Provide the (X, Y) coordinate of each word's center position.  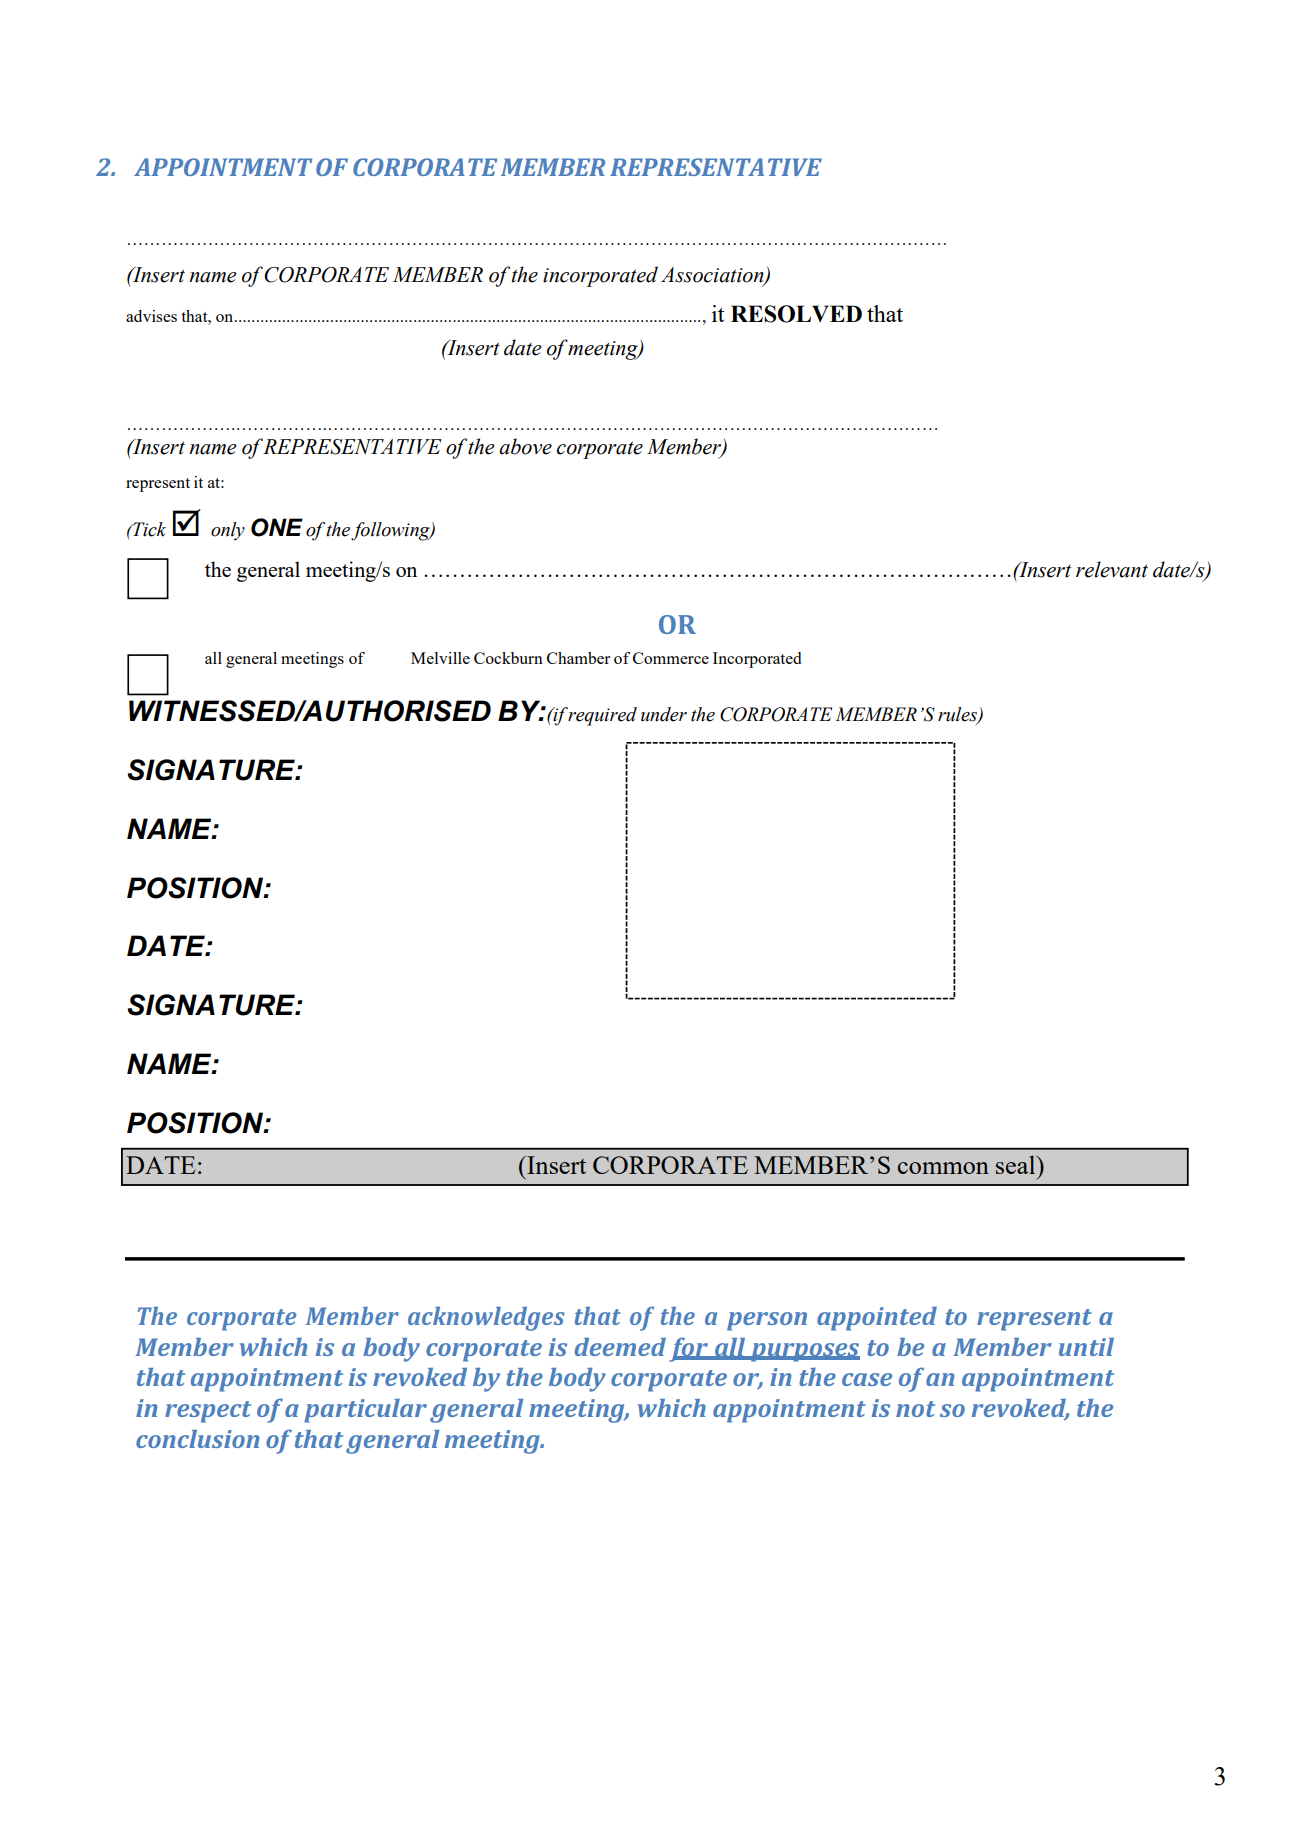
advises (151, 316)
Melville (440, 658)
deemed (620, 1347)
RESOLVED (796, 314)
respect (208, 1412)
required (601, 716)
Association (713, 276)
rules (958, 715)
